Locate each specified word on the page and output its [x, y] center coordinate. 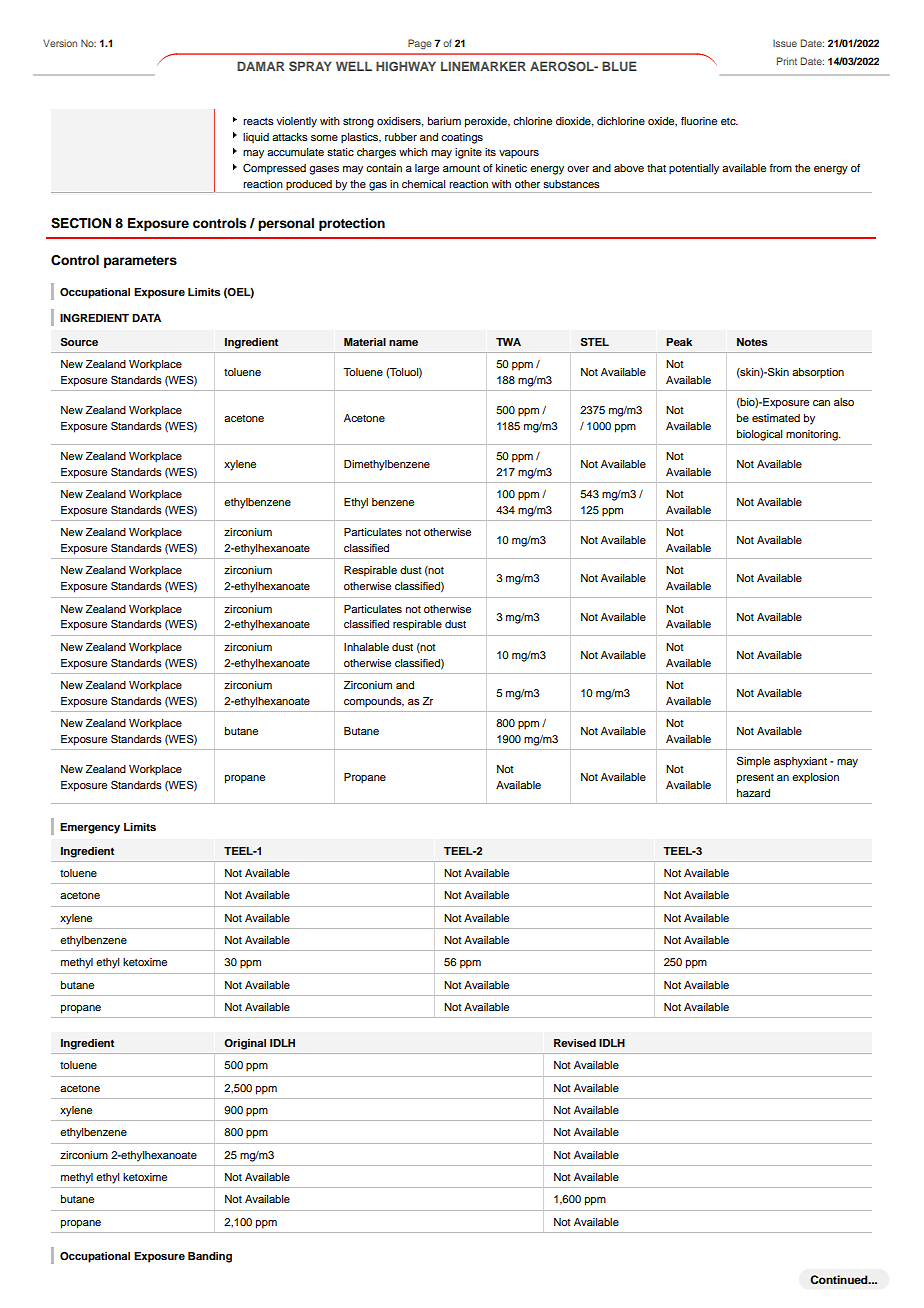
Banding [210, 1257]
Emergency [90, 828]
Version [60, 43]
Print [787, 61]
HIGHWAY [406, 66]
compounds [374, 702]
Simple [753, 762]
